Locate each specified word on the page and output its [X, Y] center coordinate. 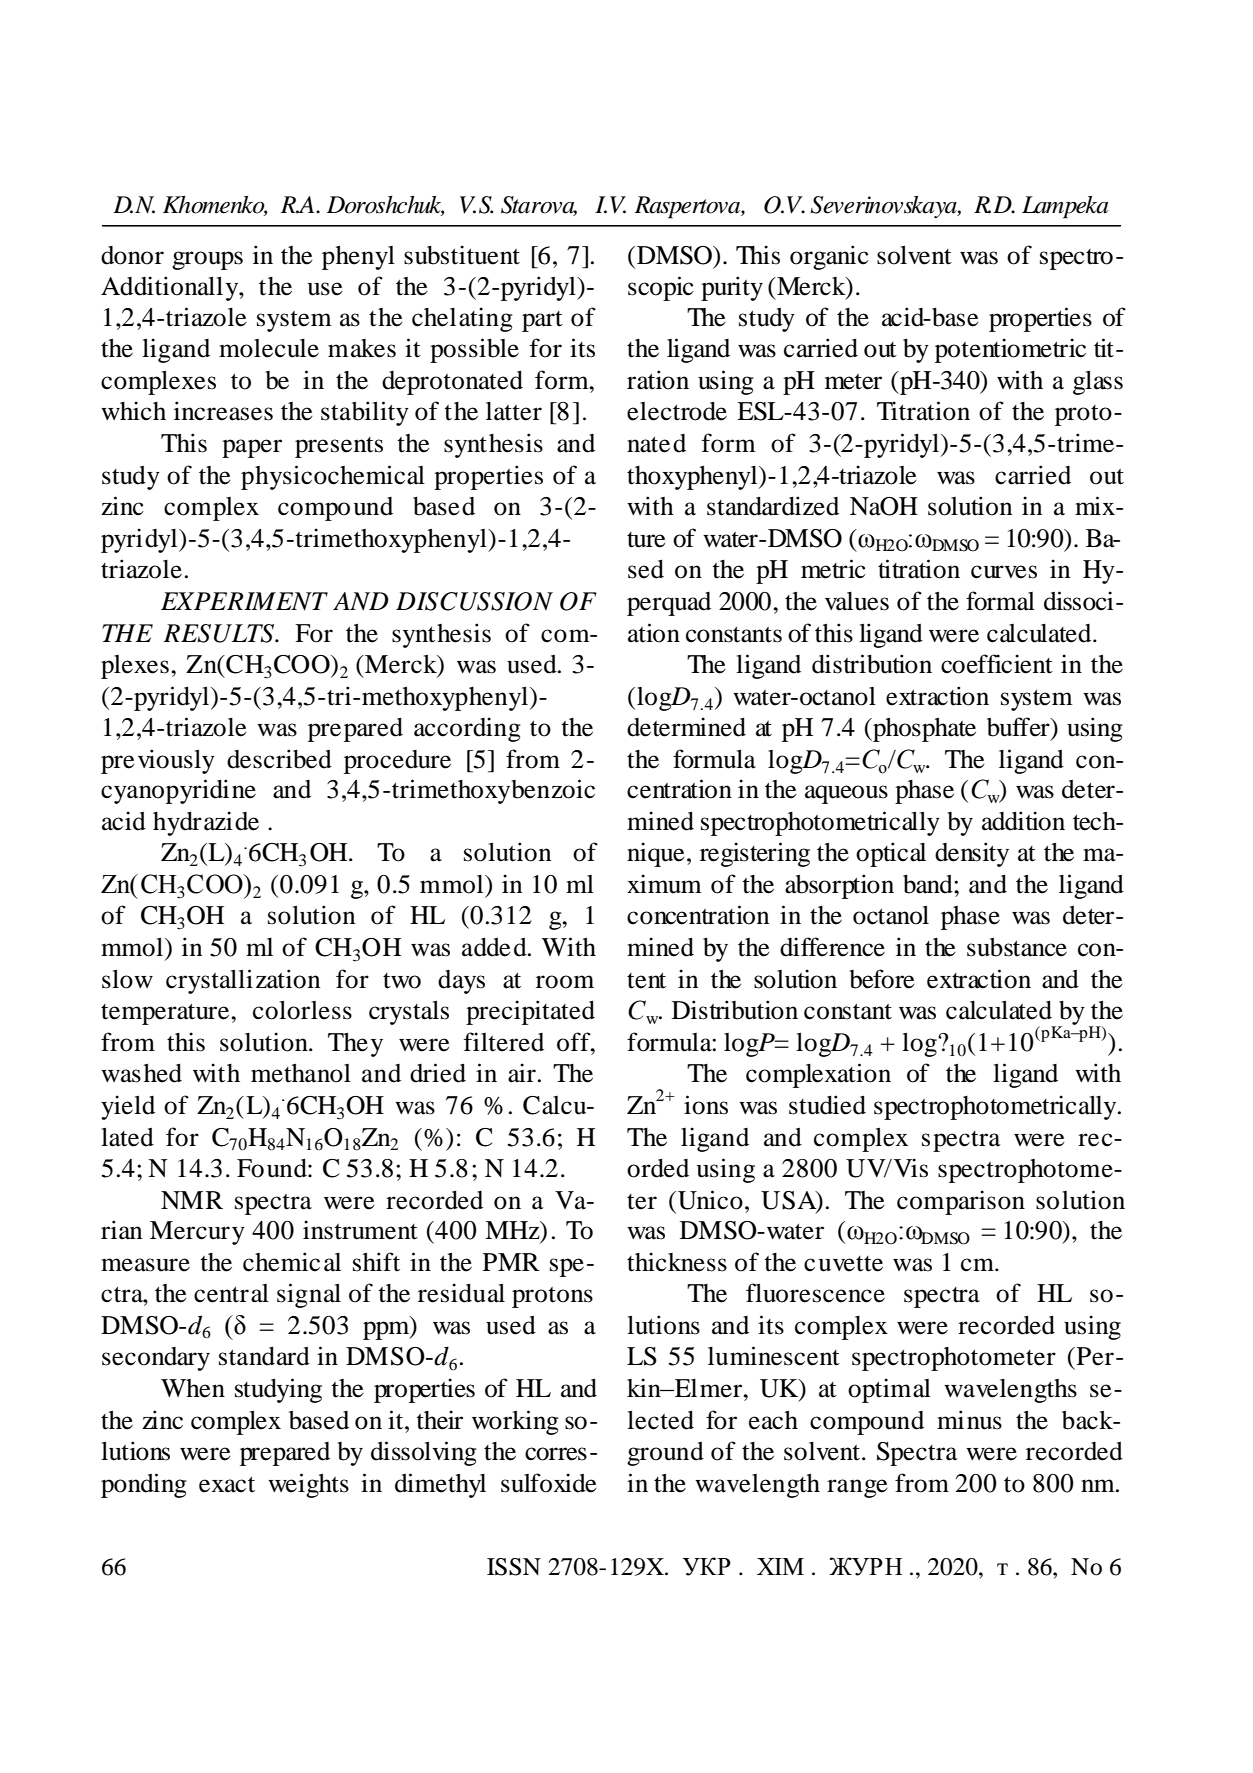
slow [127, 979]
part [542, 321]
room [565, 982]
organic [829, 257]
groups [207, 260]
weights [308, 1485]
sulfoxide [549, 1483]
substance [1017, 947]
